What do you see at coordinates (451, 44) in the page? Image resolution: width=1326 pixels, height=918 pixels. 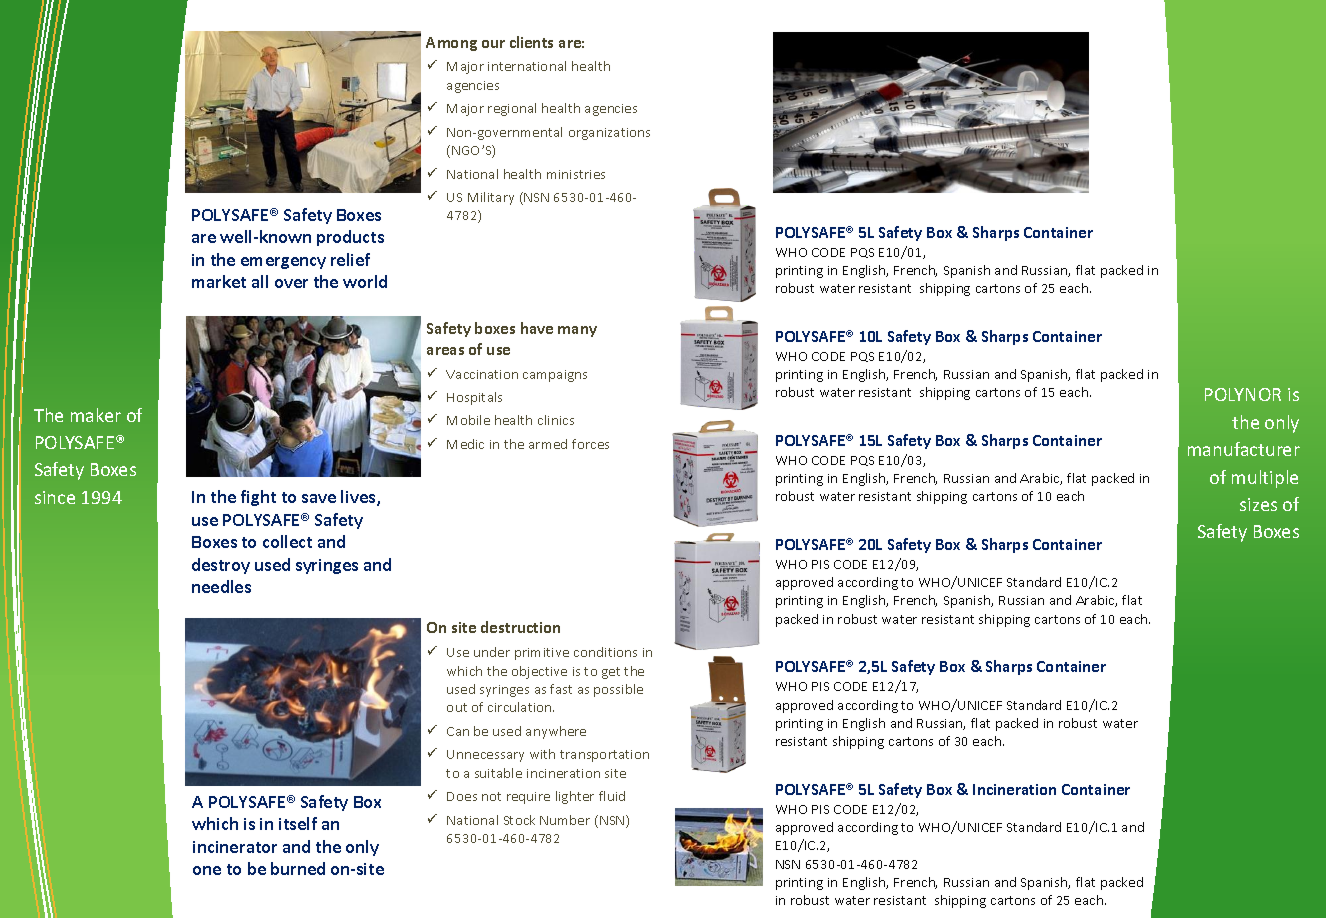 I see `Among` at bounding box center [451, 44].
